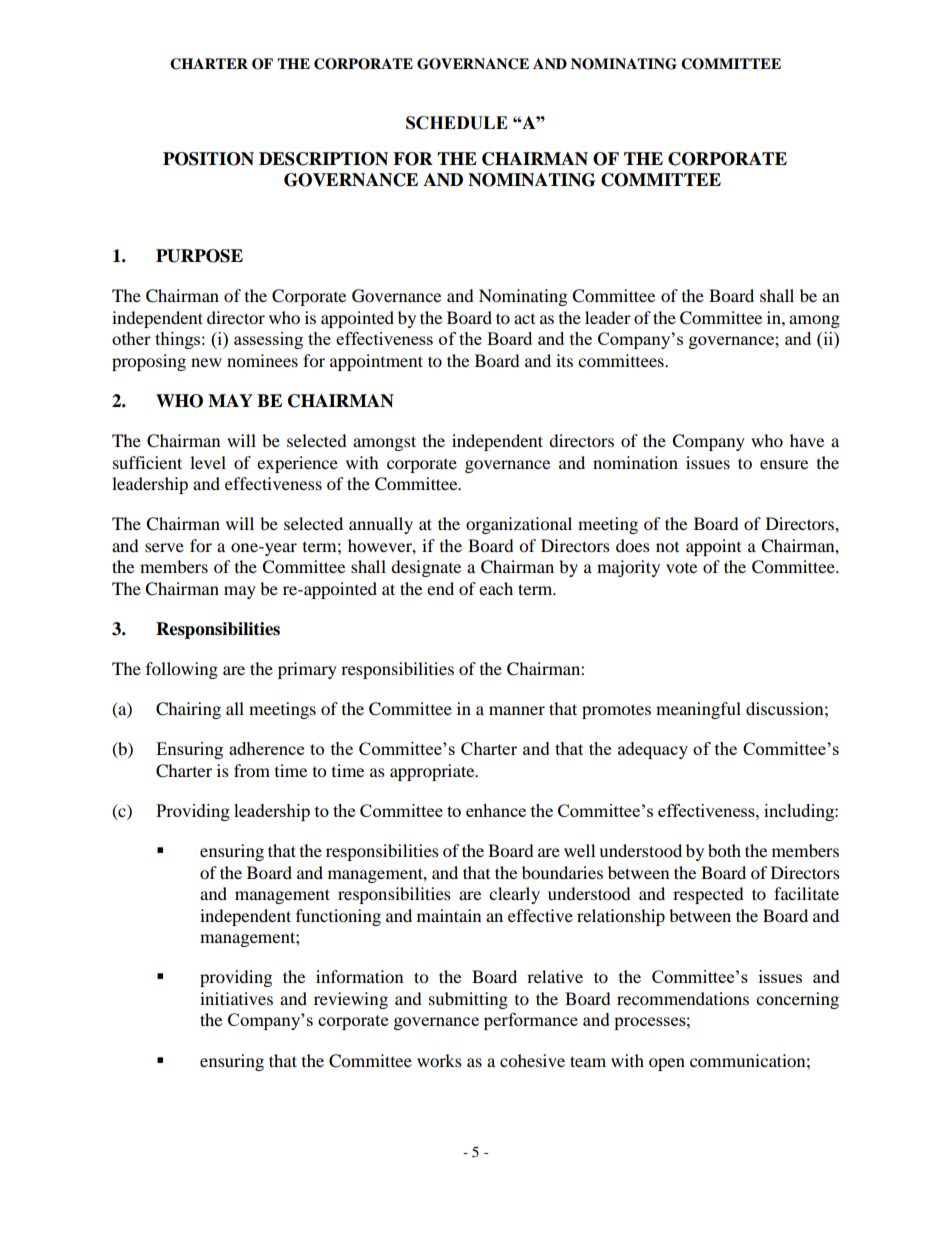 Image resolution: width=952 pixels, height=1233 pixels. I want to click on SCHEDULE, so click(457, 123).
